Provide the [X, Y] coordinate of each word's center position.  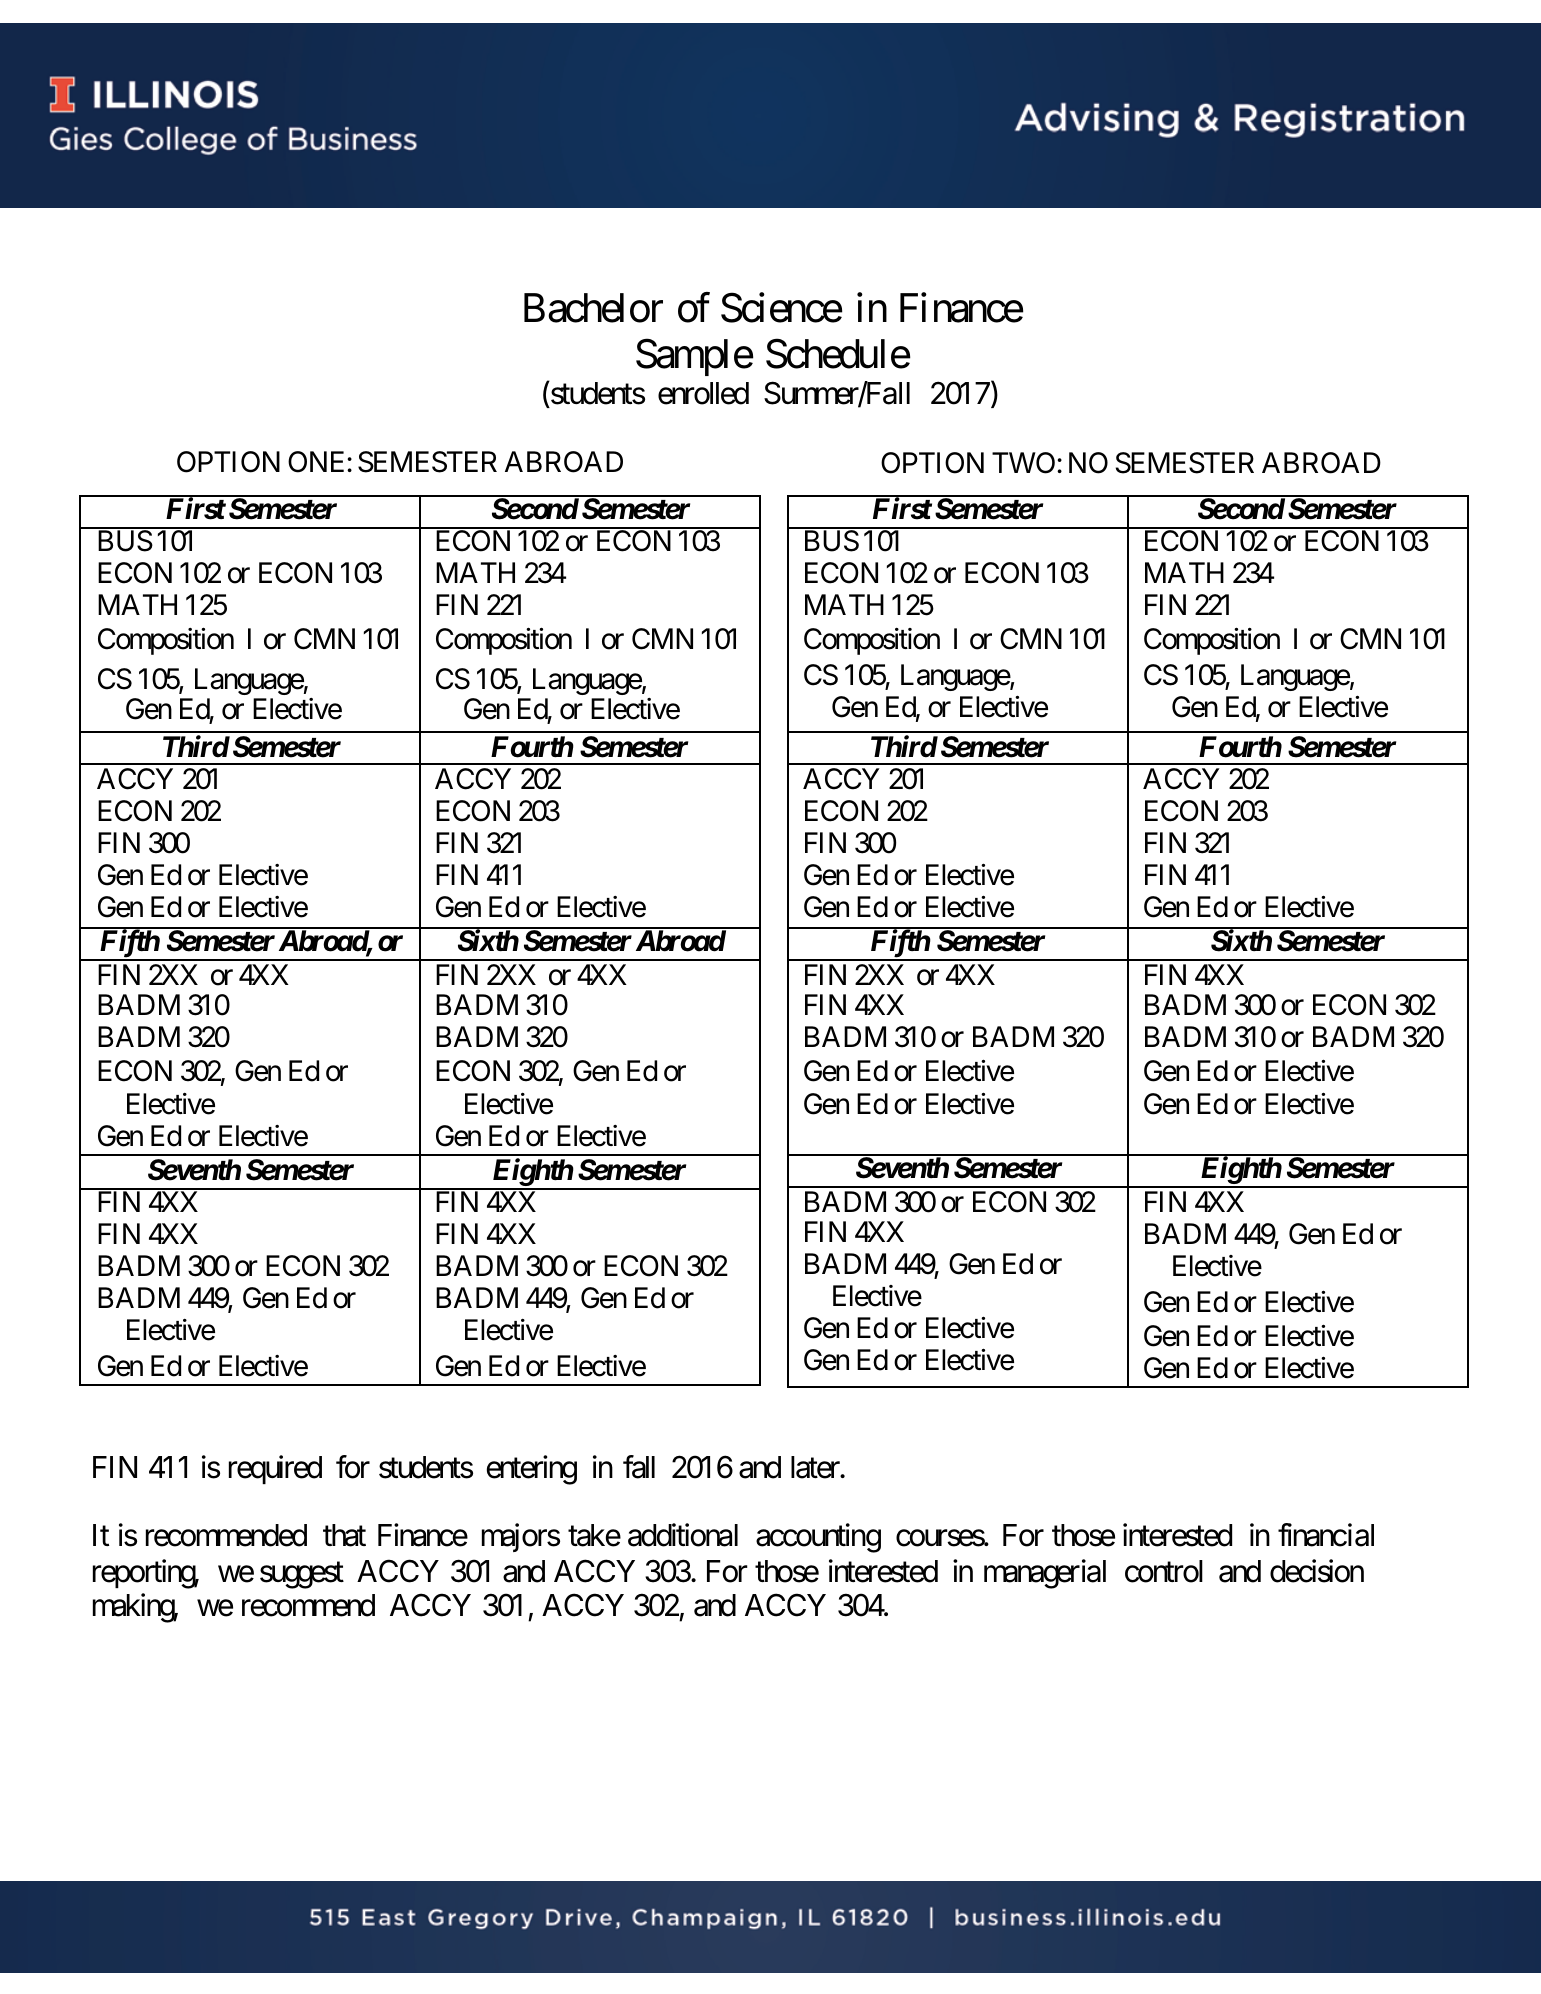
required [275, 1469]
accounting [818, 1538]
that [344, 1535]
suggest [302, 1575]
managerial [1045, 1574]
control [1164, 1571]
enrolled [703, 393]
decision [1317, 1571]
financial [1326, 1535]
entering [532, 1470]
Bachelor [593, 308]
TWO [1023, 463]
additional [683, 1535]
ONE [318, 462]
